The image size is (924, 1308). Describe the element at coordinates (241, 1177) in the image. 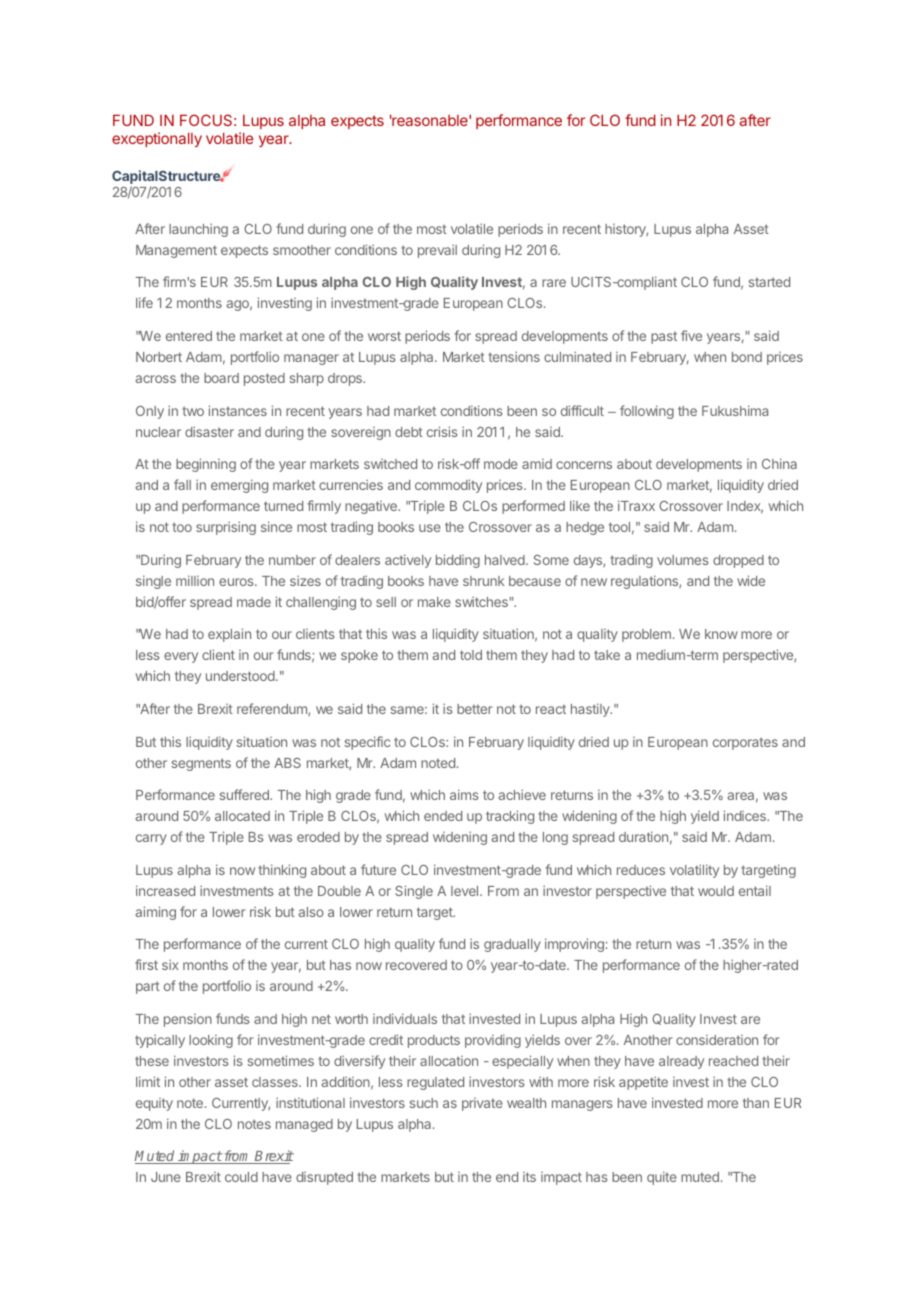

I see `could` at that location.
